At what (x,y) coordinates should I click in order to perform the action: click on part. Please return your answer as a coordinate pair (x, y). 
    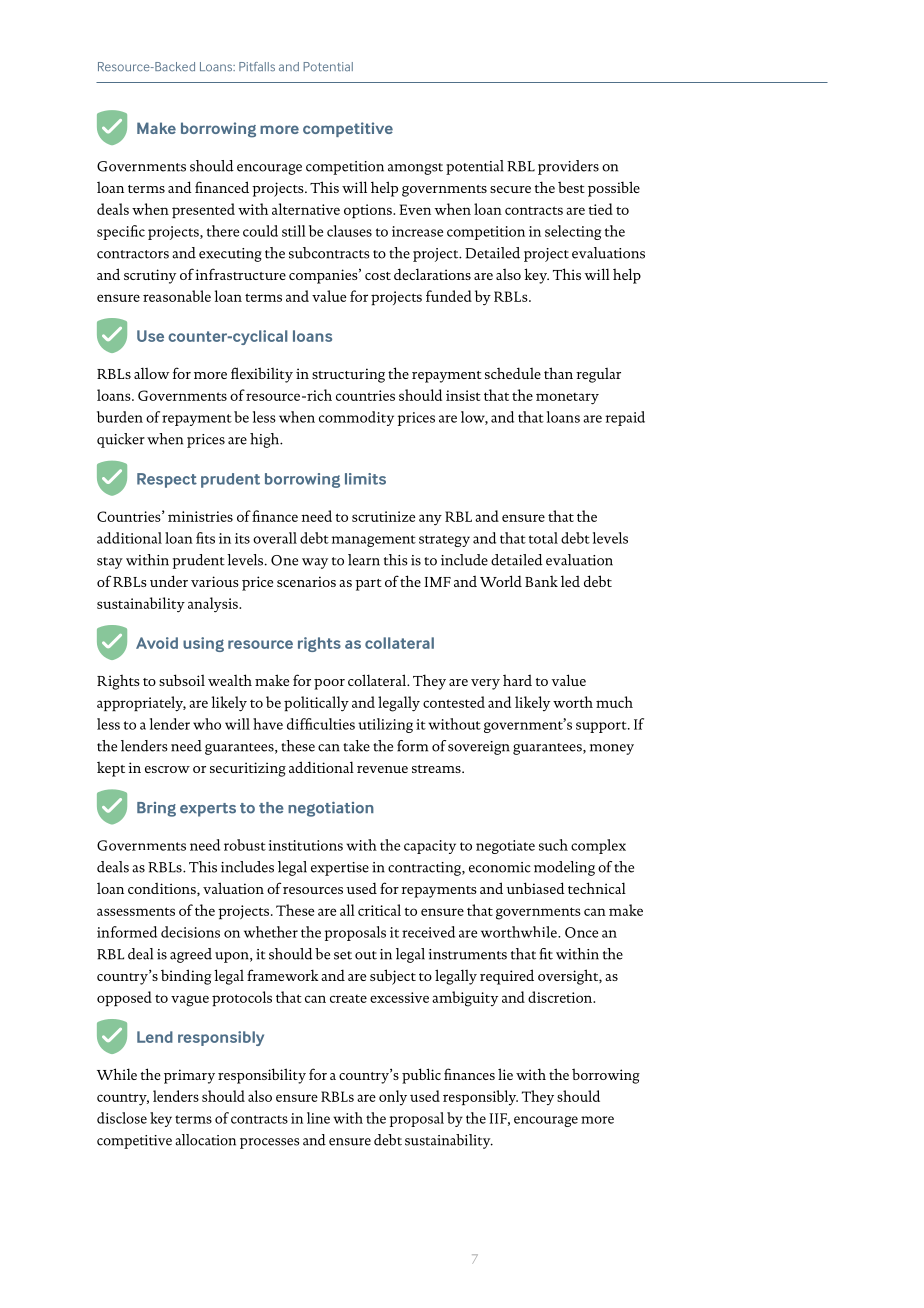
    Looking at the image, I should click on (368, 585).
